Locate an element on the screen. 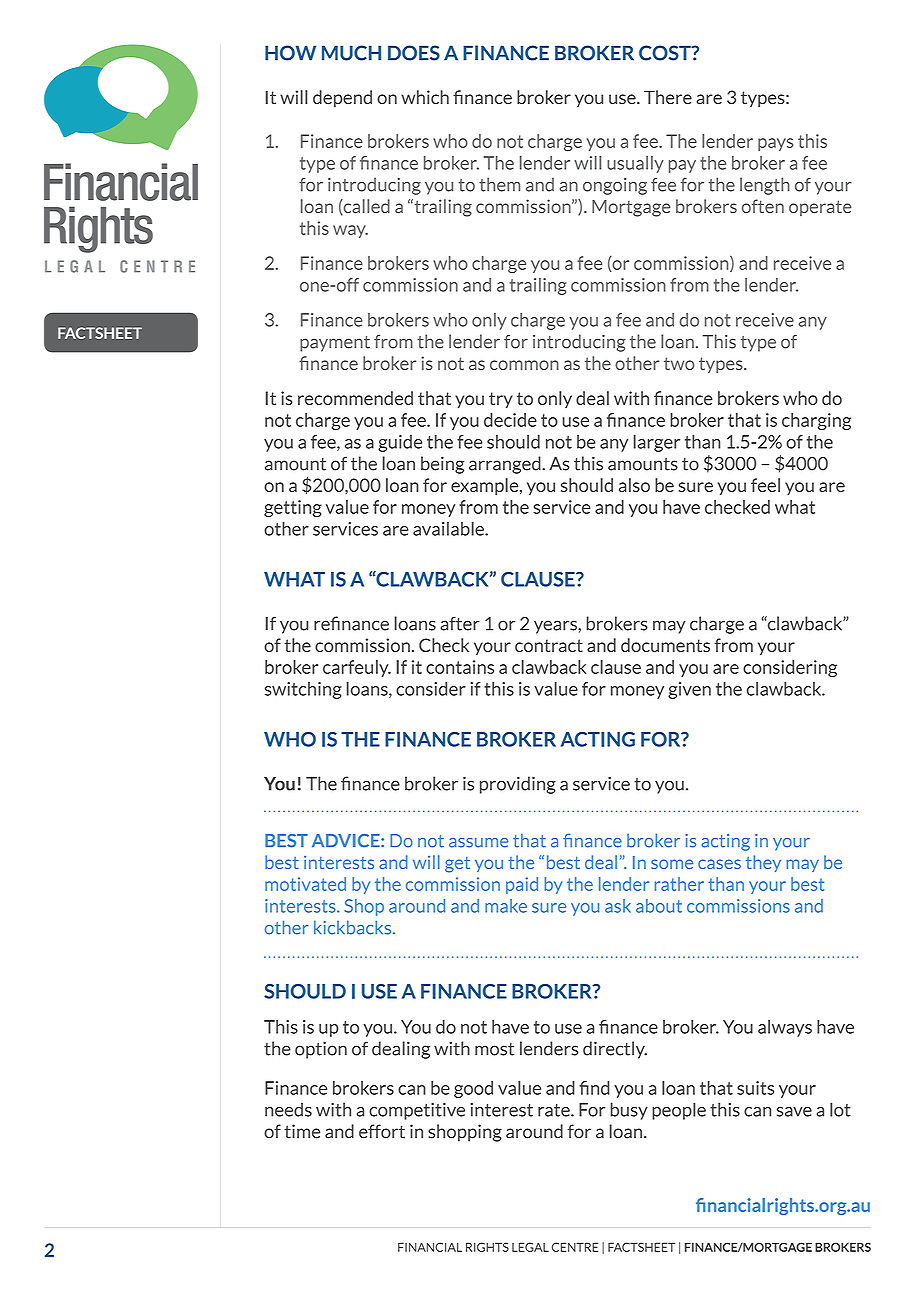 This screenshot has width=924, height=1308. charging is located at coordinates (816, 421).
